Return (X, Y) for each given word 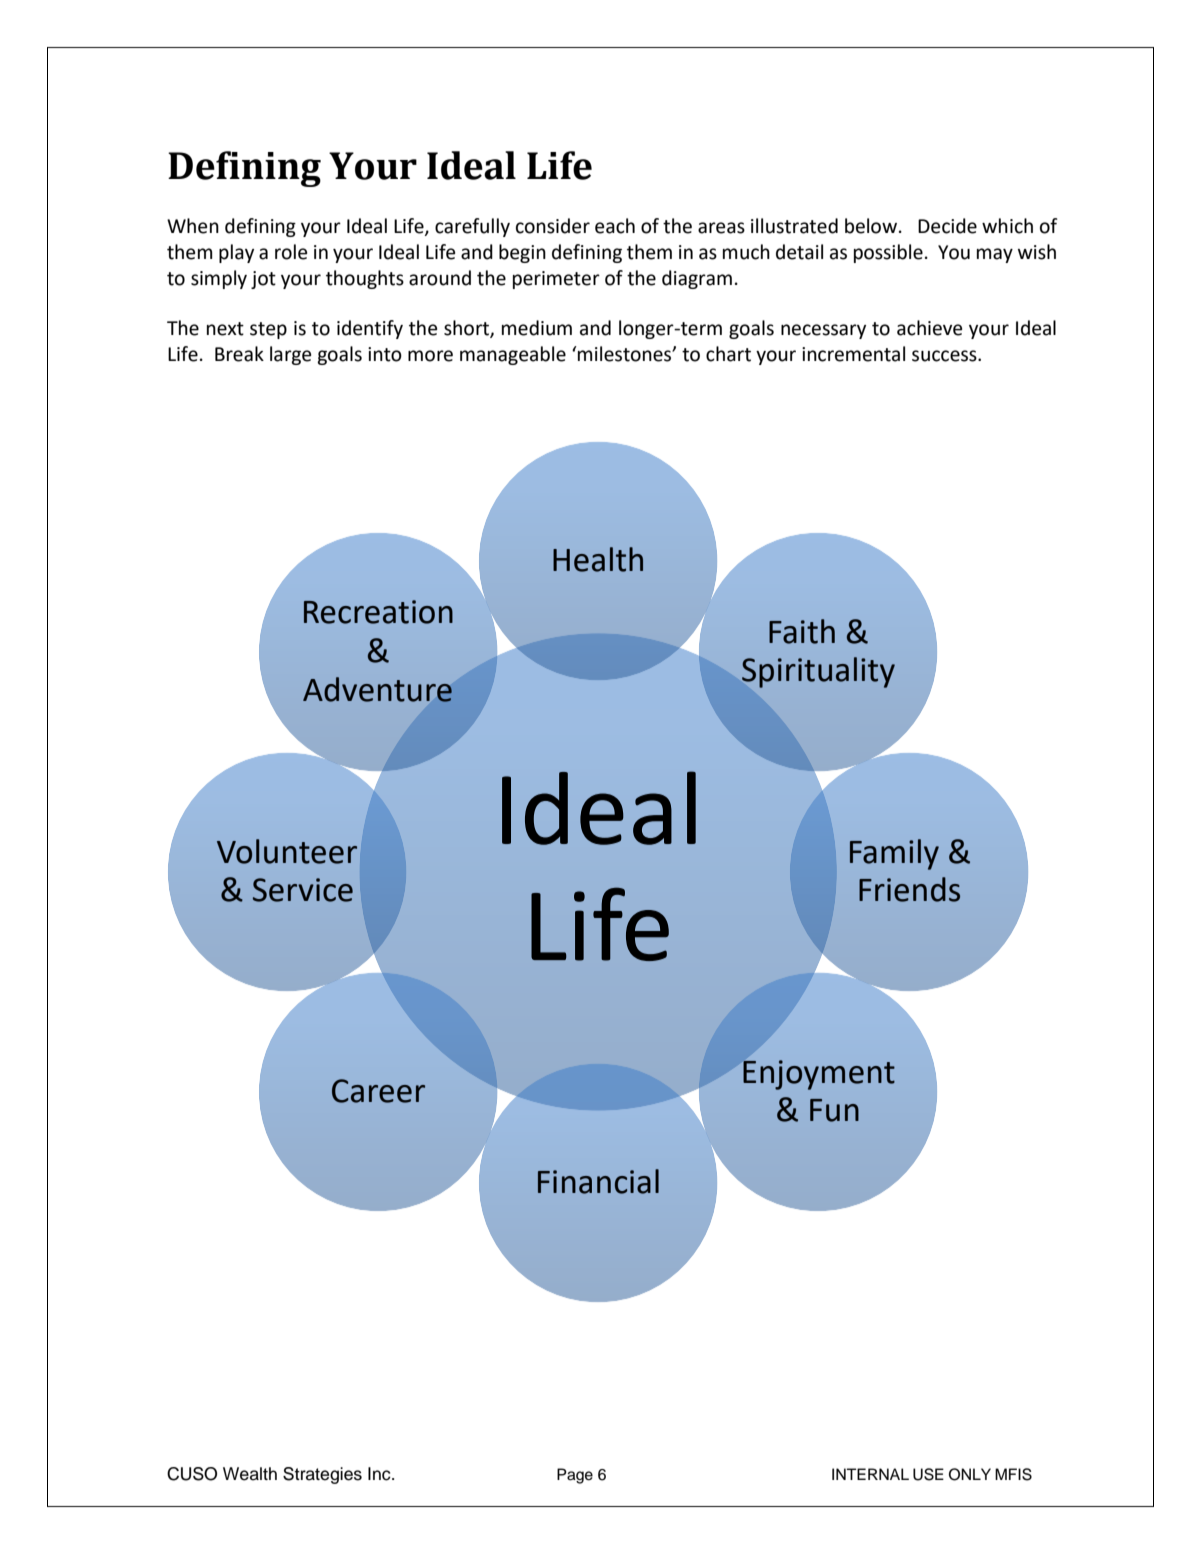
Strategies (322, 1475)
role (291, 252)
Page (575, 1476)
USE (928, 1474)
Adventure (377, 689)
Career (378, 1091)
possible (888, 253)
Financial (598, 1181)
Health (598, 559)
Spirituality (818, 672)
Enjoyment (819, 1075)
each (615, 226)
